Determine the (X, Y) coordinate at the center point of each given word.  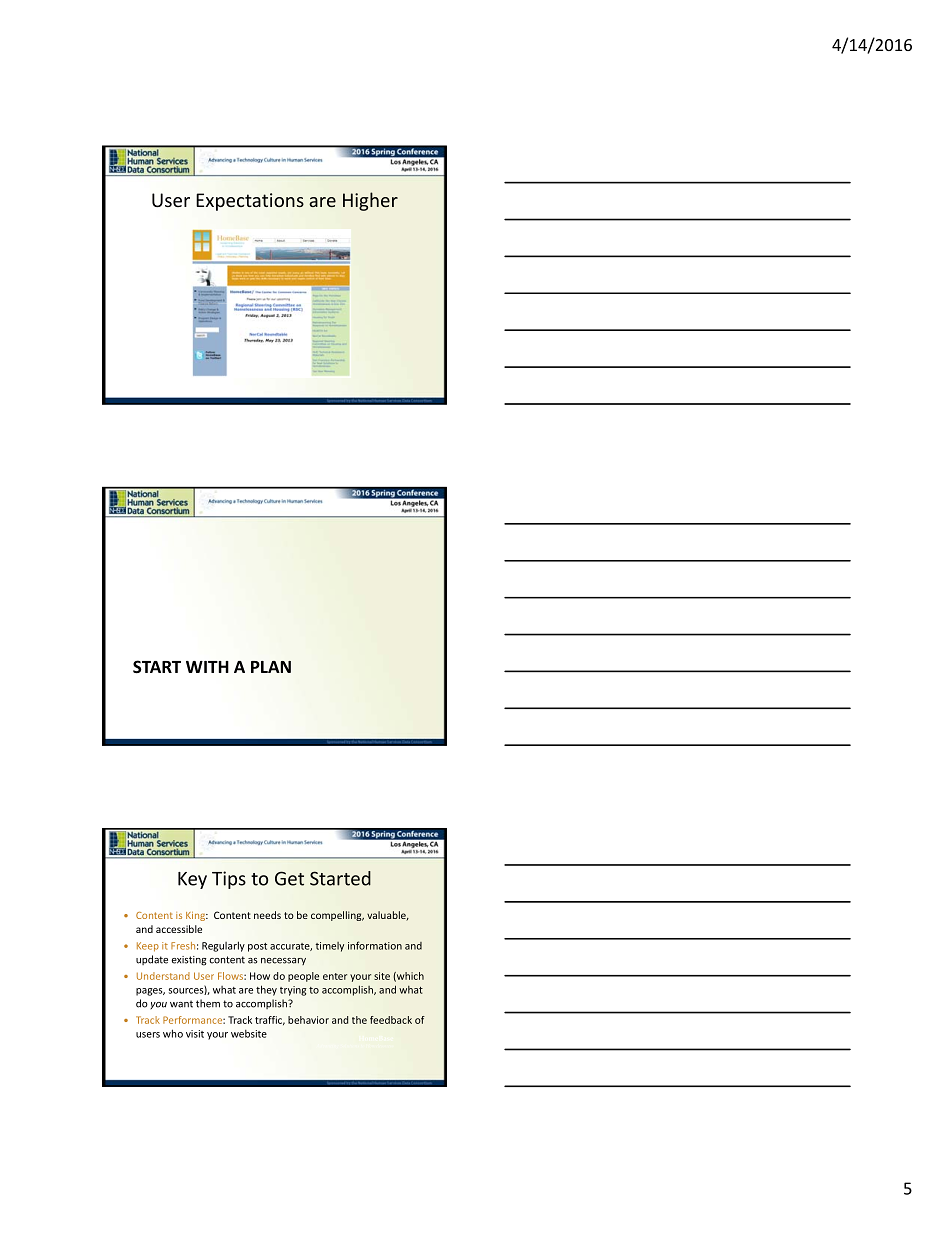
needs (267, 915)
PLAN (271, 667)
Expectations (250, 202)
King (196, 916)
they (266, 990)
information (375, 945)
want (181, 1004)
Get (289, 878)
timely (330, 947)
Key (192, 880)
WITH (207, 667)
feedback (391, 1020)
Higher (370, 201)
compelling (337, 916)
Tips (229, 880)
